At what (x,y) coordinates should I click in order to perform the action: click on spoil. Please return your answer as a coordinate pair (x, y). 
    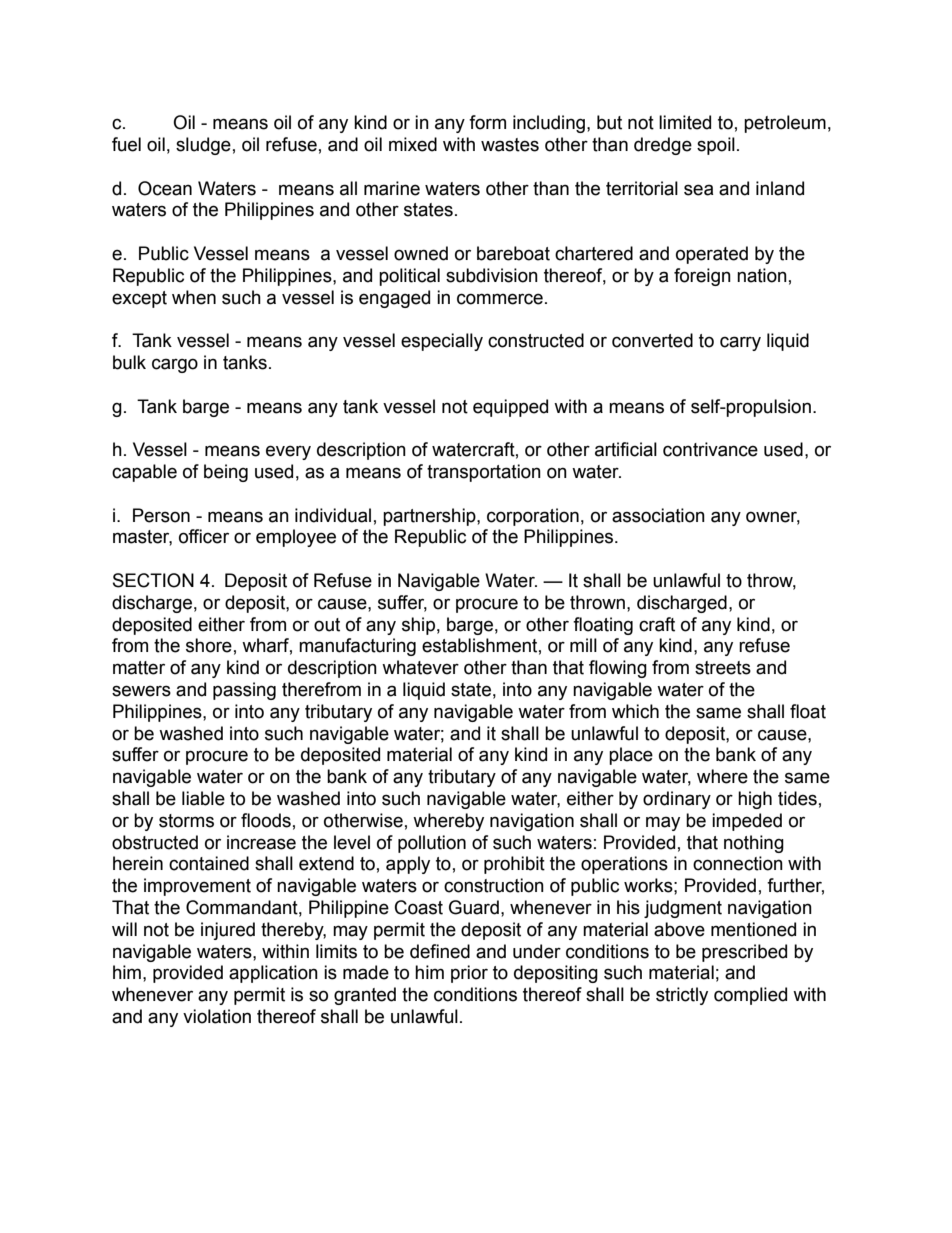
    Looking at the image, I should click on (716, 146).
